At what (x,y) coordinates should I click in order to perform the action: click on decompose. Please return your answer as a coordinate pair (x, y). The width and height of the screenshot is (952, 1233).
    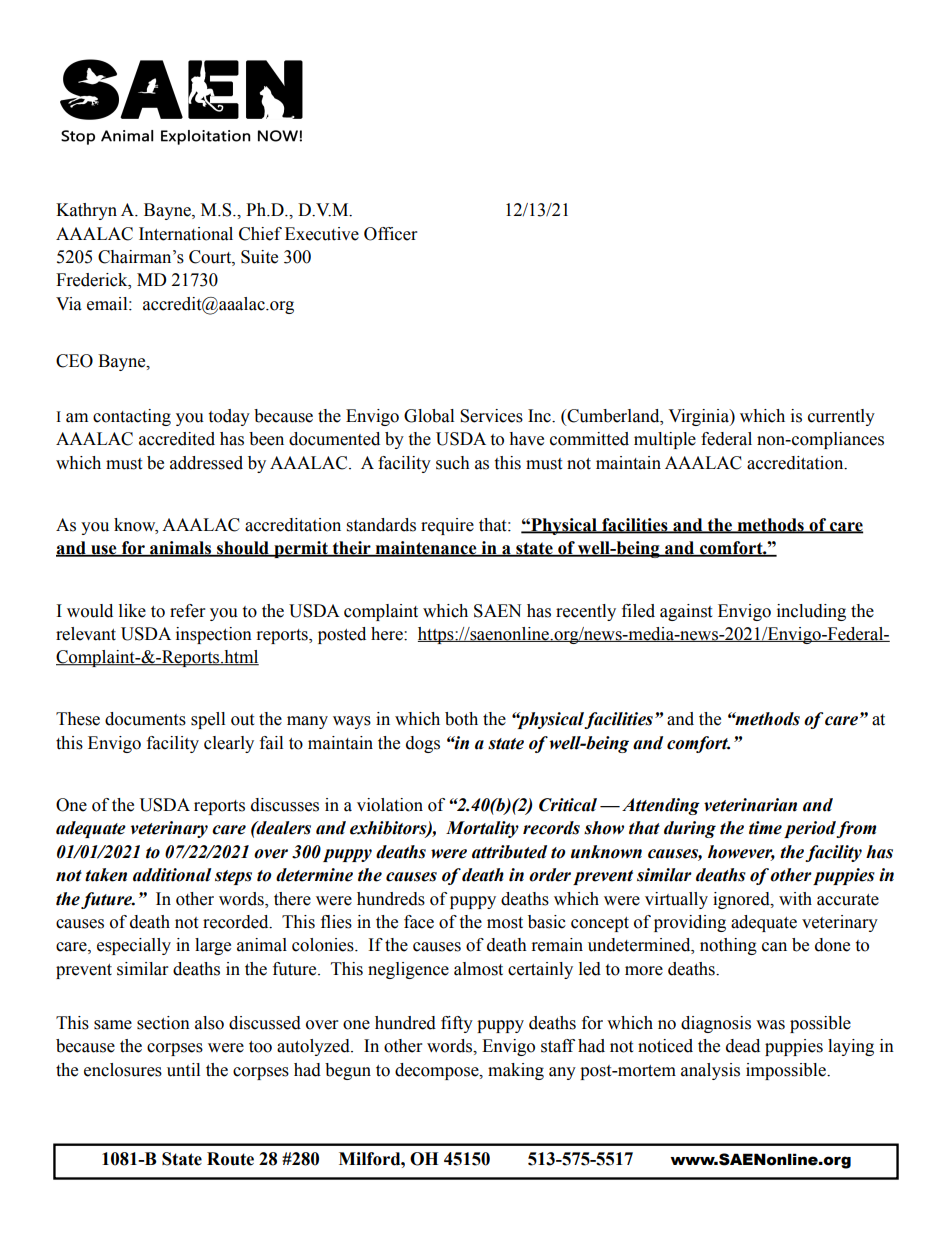
    Looking at the image, I should click on (438, 1071).
